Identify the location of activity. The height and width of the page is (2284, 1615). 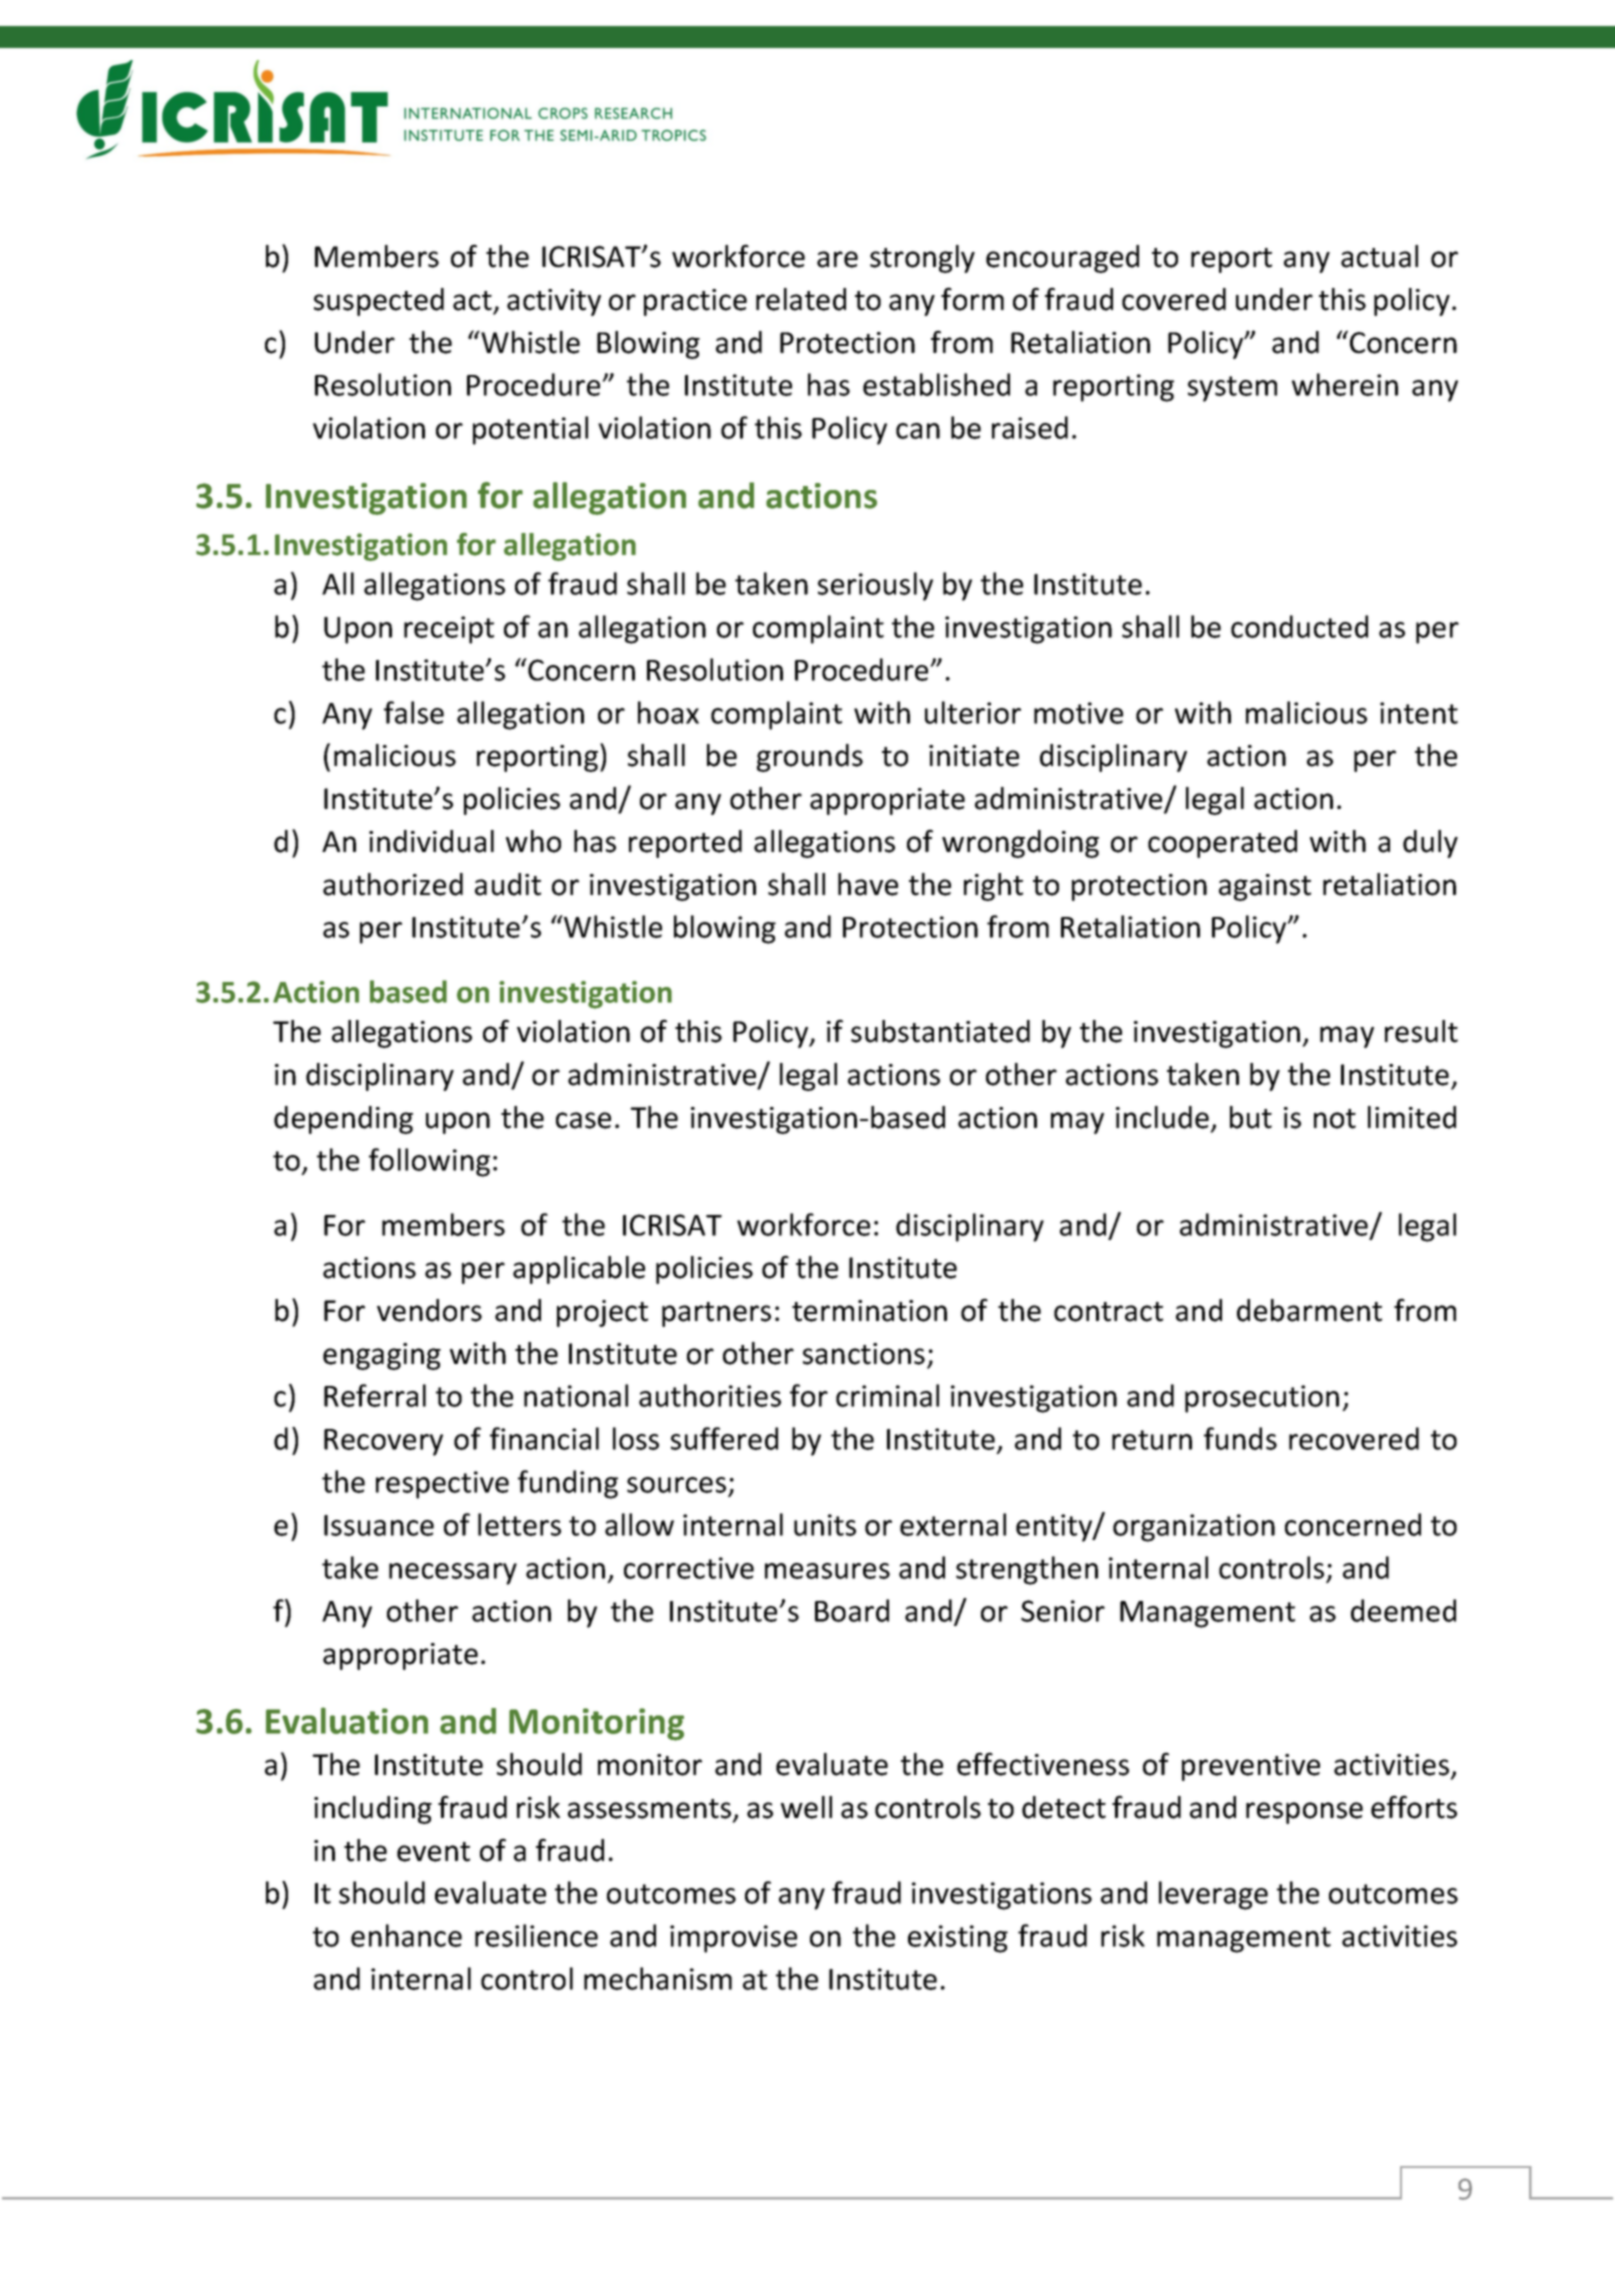
(554, 302).
